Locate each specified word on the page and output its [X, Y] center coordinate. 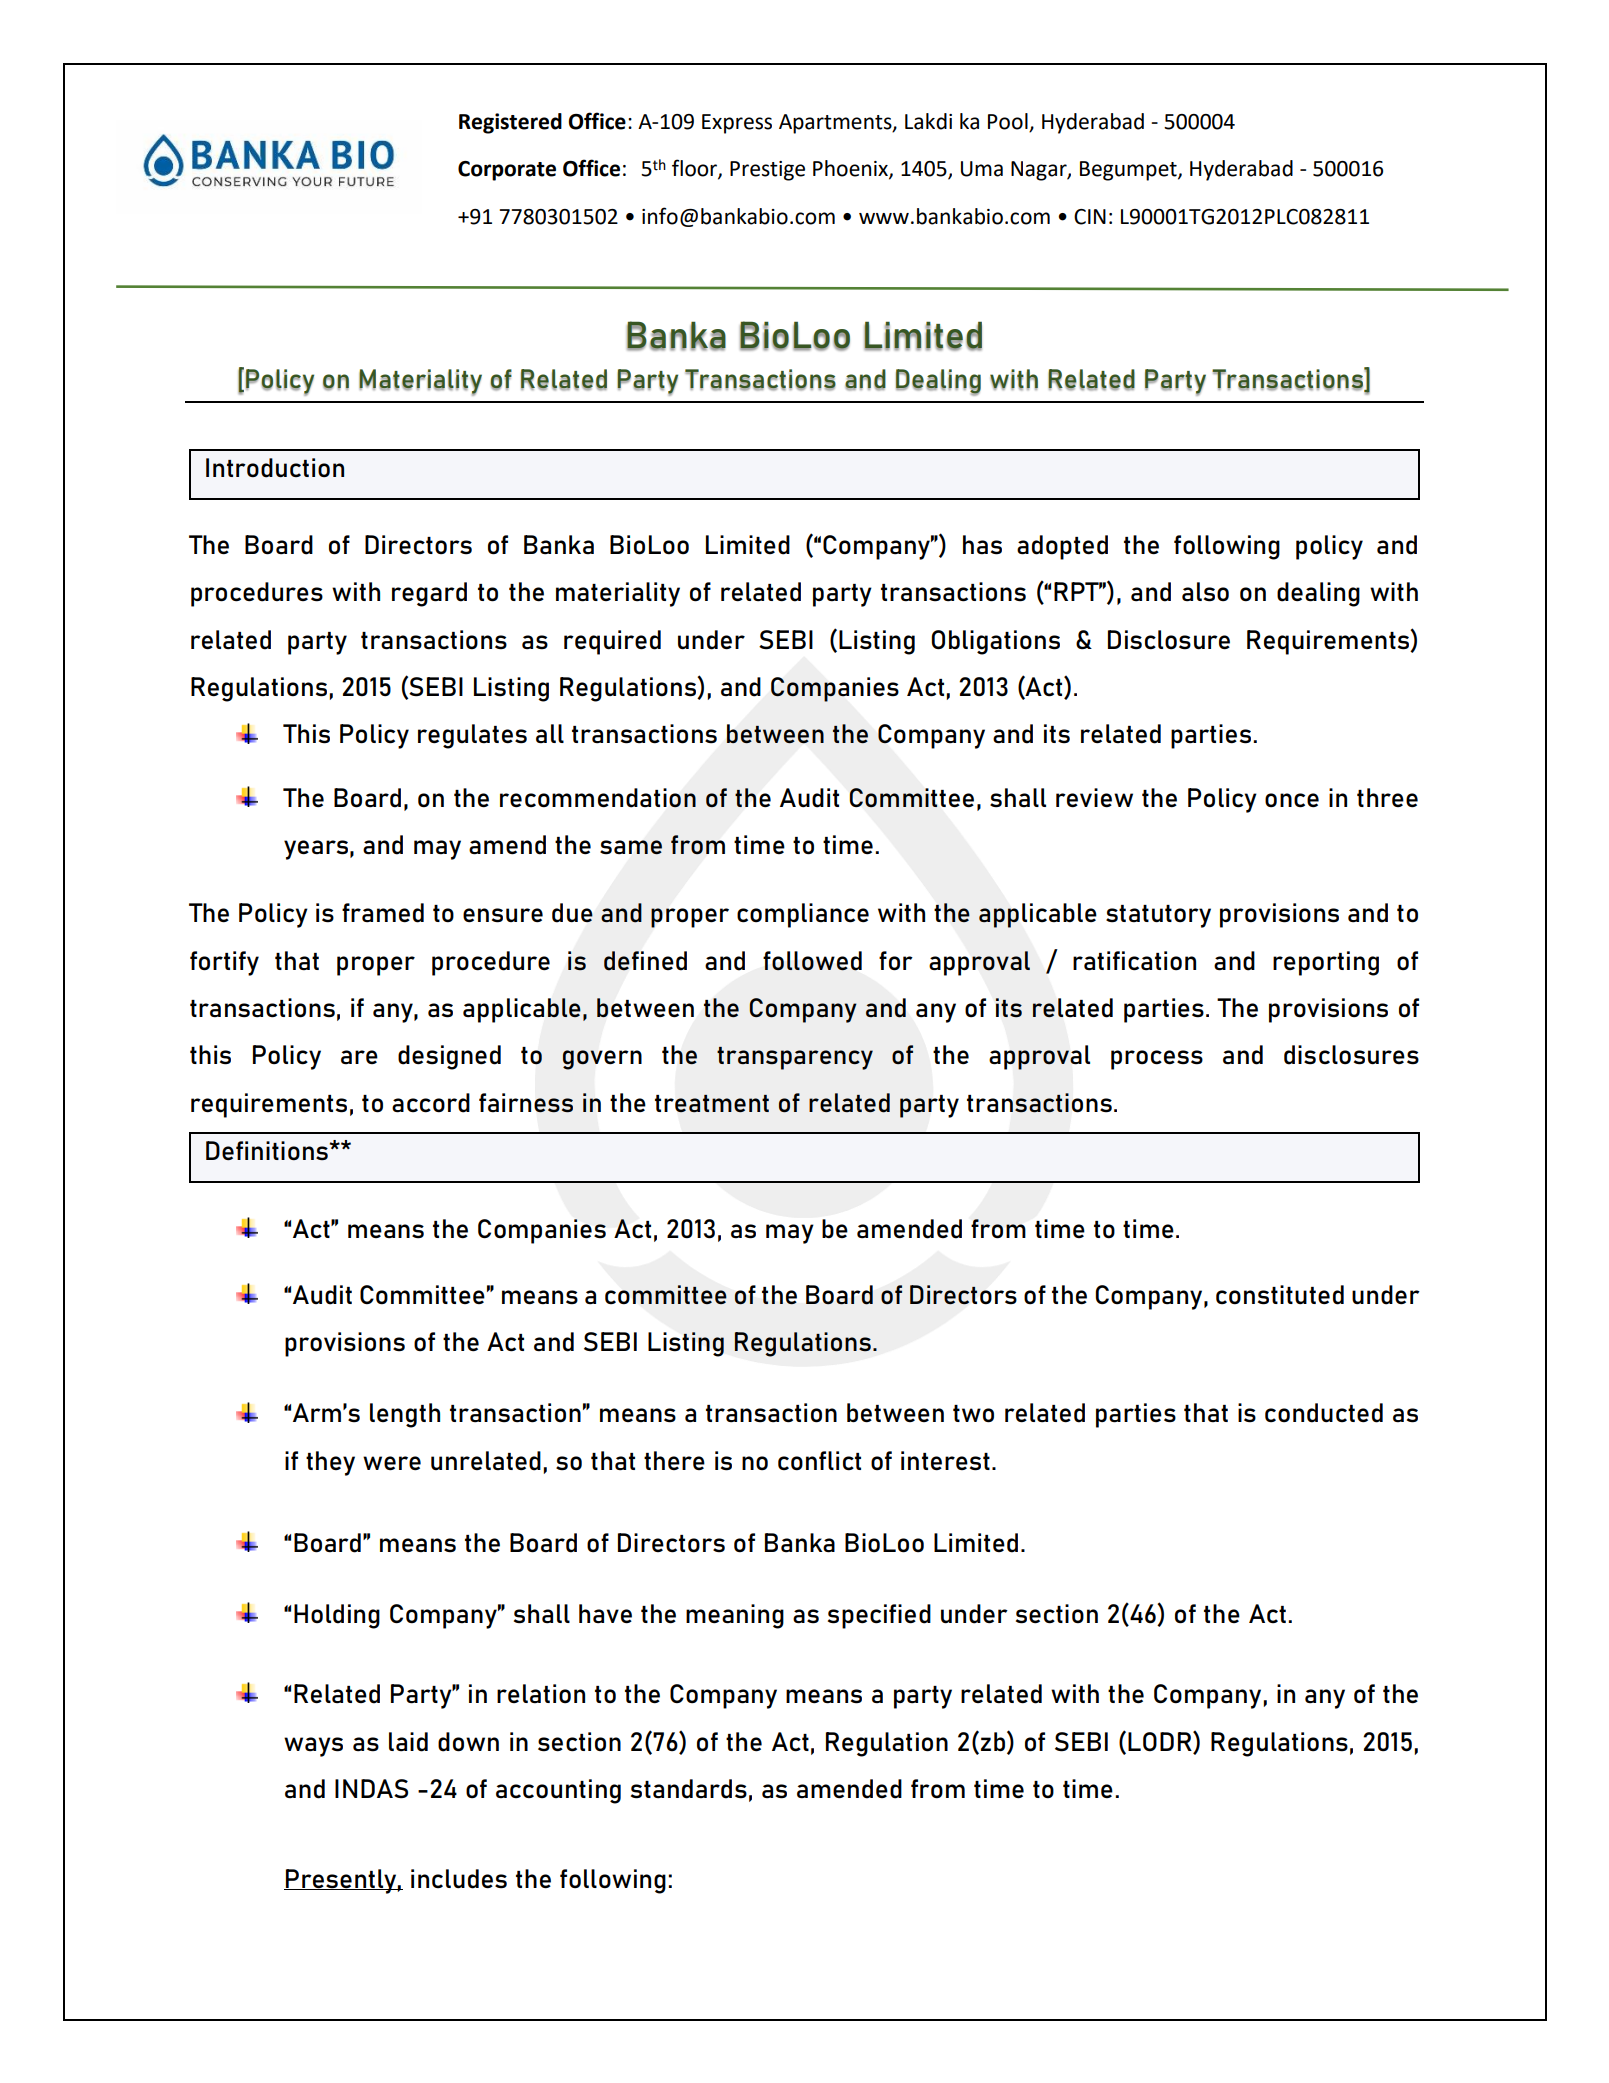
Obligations [995, 642]
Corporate [507, 171]
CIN [1090, 217]
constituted [1280, 1295]
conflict [819, 1461]
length [405, 1415]
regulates [472, 736]
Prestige [767, 171]
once [1292, 800]
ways [313, 1747]
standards [689, 1789]
